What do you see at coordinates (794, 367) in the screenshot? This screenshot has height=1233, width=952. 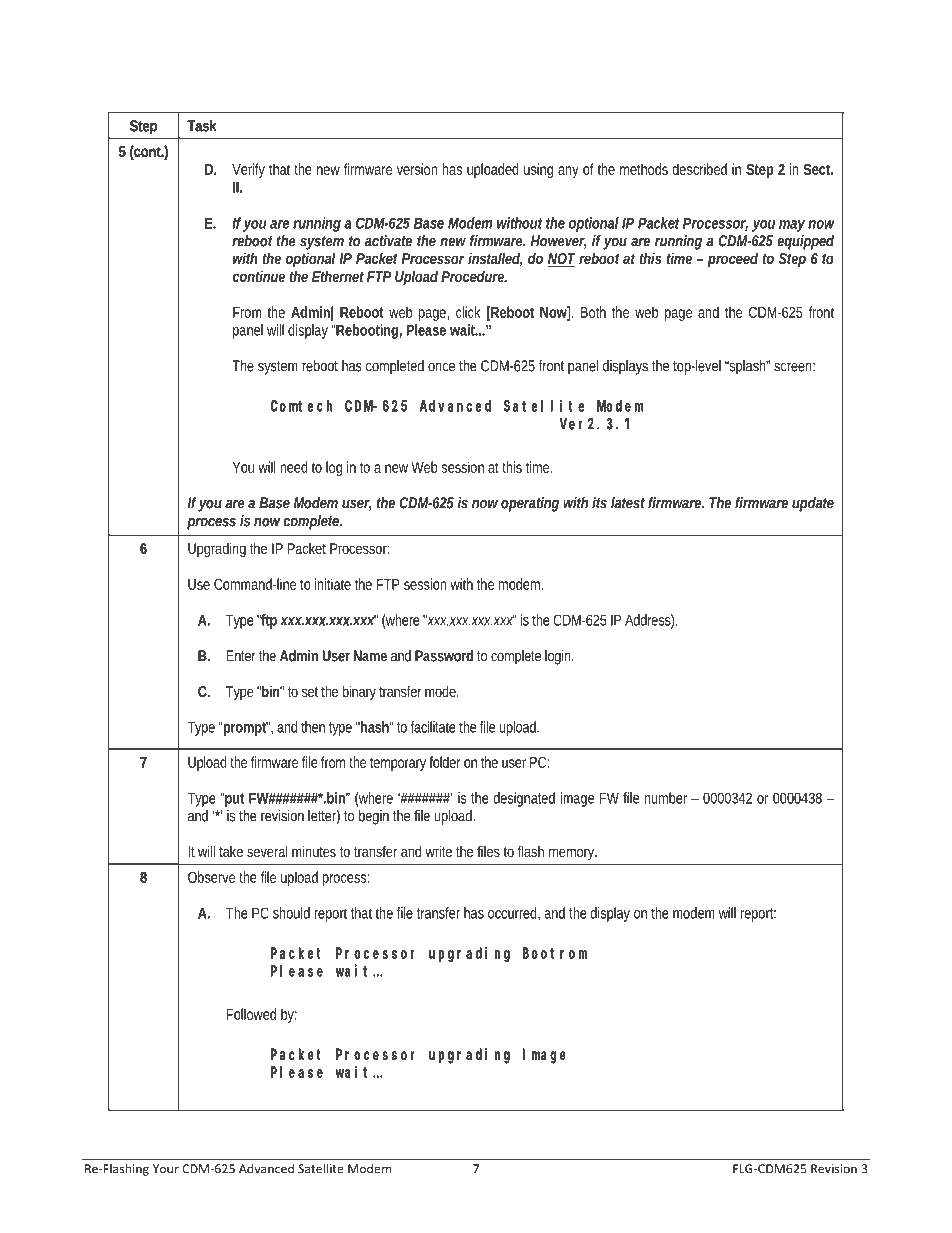 I see `screen` at bounding box center [794, 367].
